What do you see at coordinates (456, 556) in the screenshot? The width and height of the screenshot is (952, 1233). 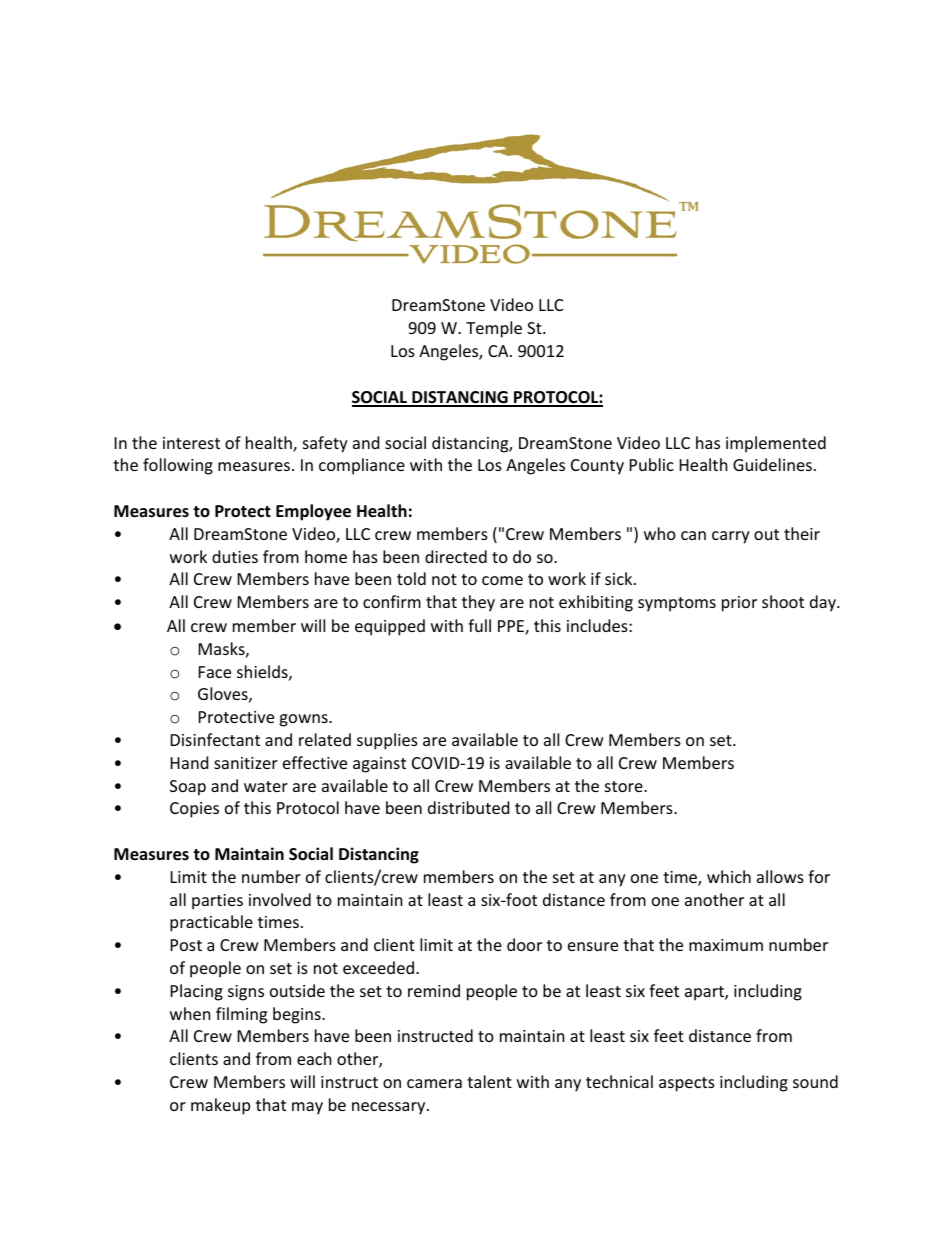 I see `directed` at bounding box center [456, 556].
